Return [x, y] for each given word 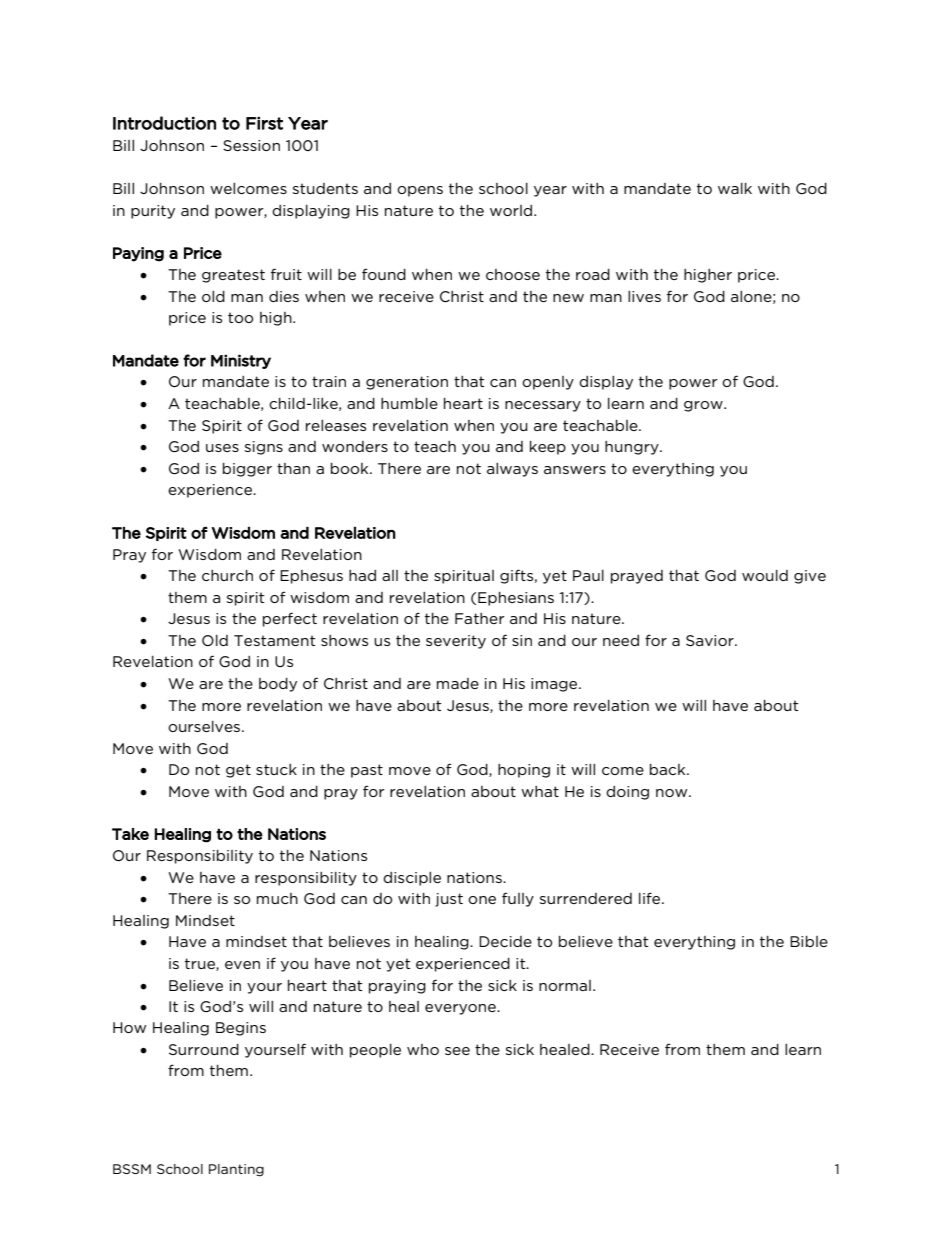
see [457, 1051]
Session [251, 145]
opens [420, 191]
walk [735, 188]
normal [565, 985]
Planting [236, 1170]
